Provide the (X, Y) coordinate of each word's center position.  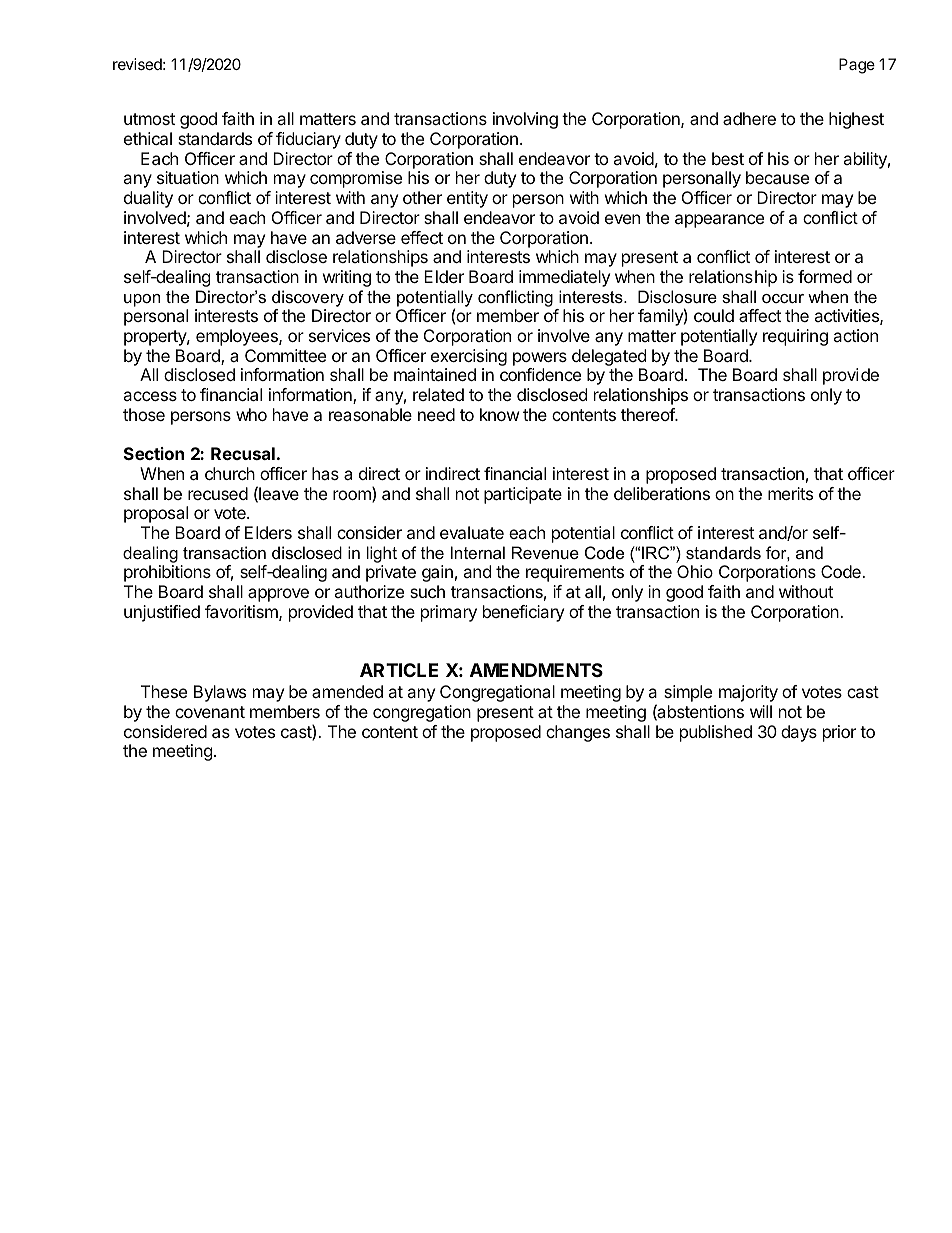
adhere (749, 118)
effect (422, 237)
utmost (149, 119)
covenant (210, 712)
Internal (478, 552)
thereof (648, 414)
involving (525, 120)
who (251, 414)
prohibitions (167, 573)
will (761, 711)
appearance (719, 221)
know (500, 414)
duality (148, 199)
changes (578, 733)
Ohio (695, 571)
